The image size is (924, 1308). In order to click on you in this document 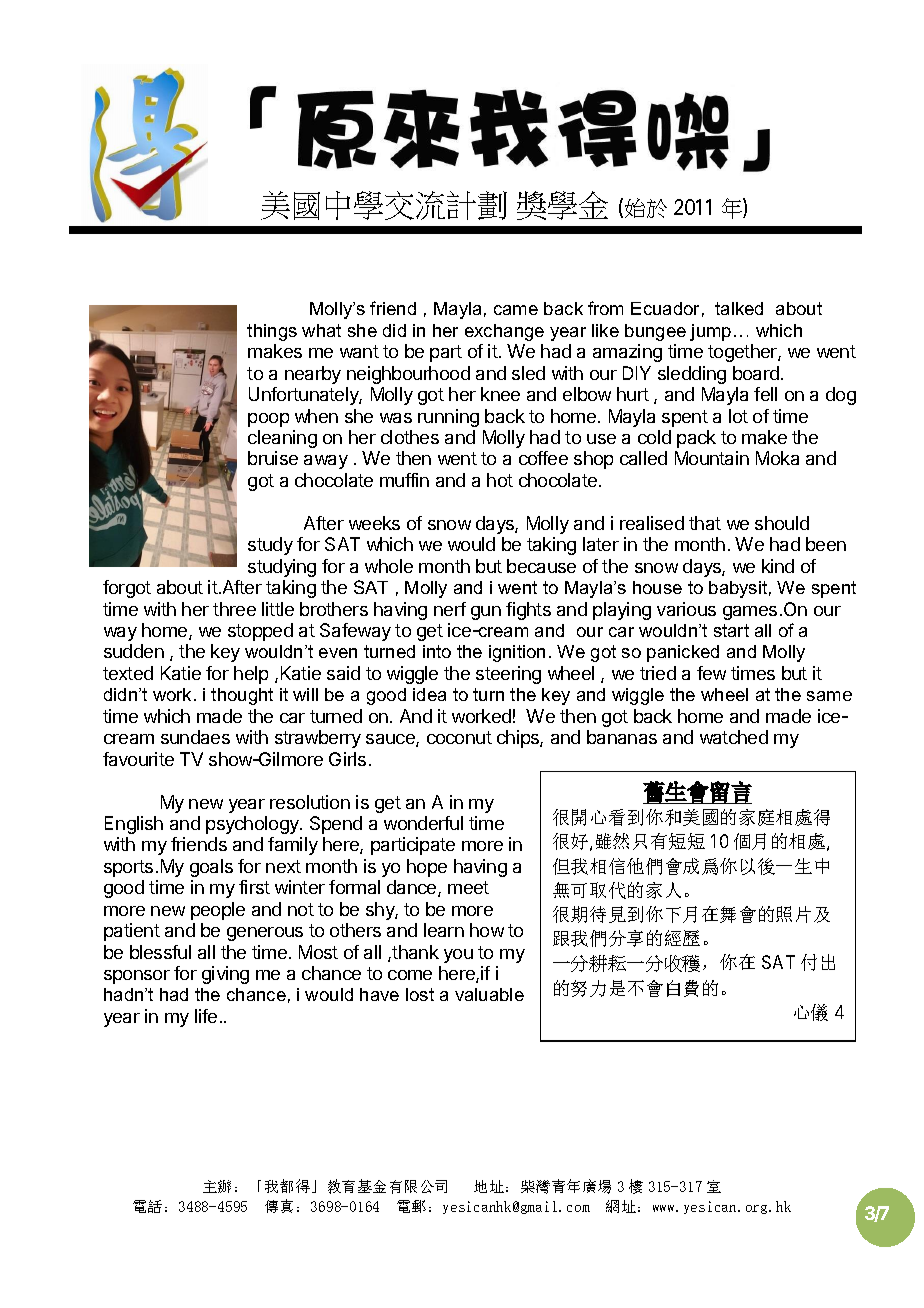, I will do `click(458, 956)`.
